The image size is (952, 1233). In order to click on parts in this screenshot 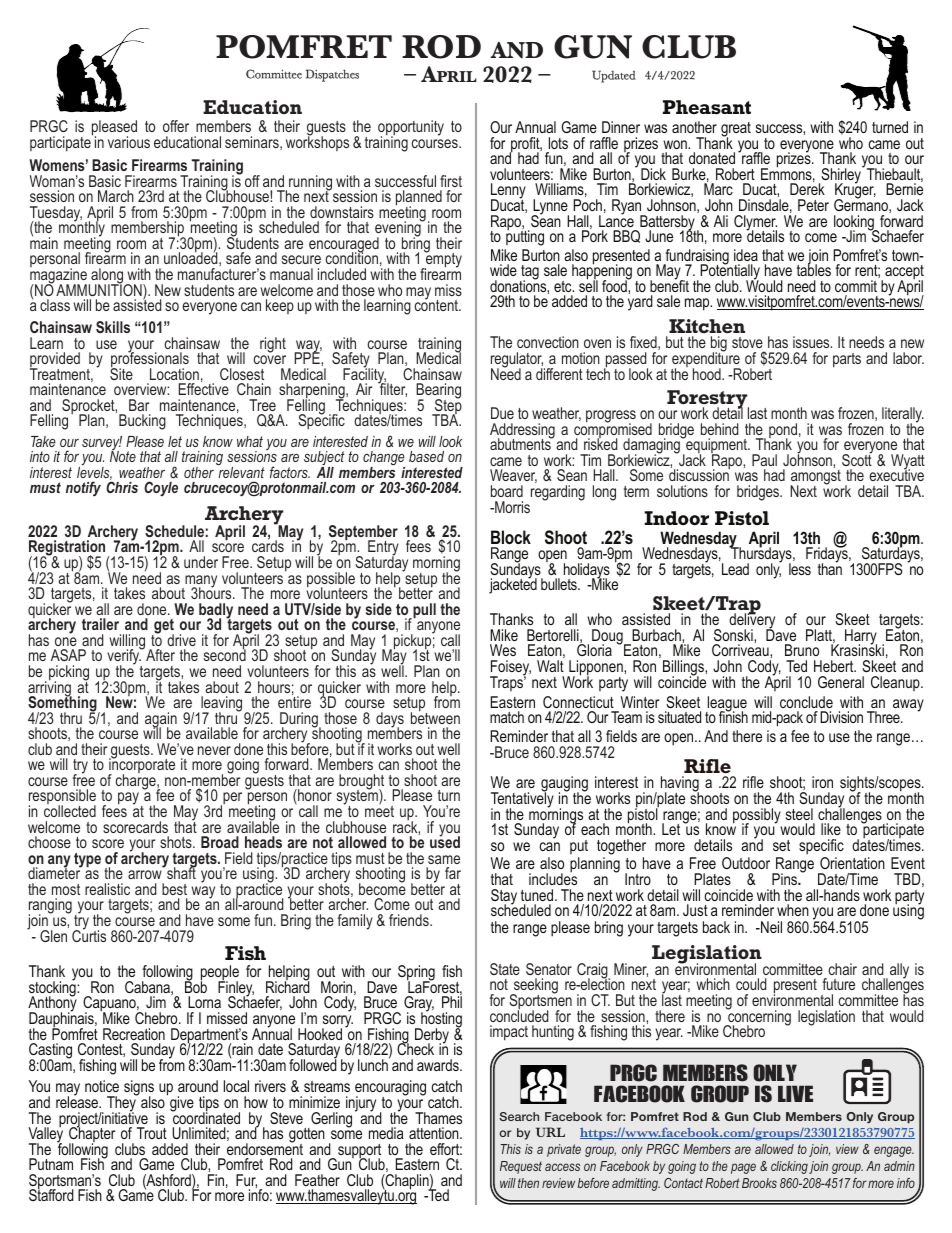, I will do `click(847, 360)`.
